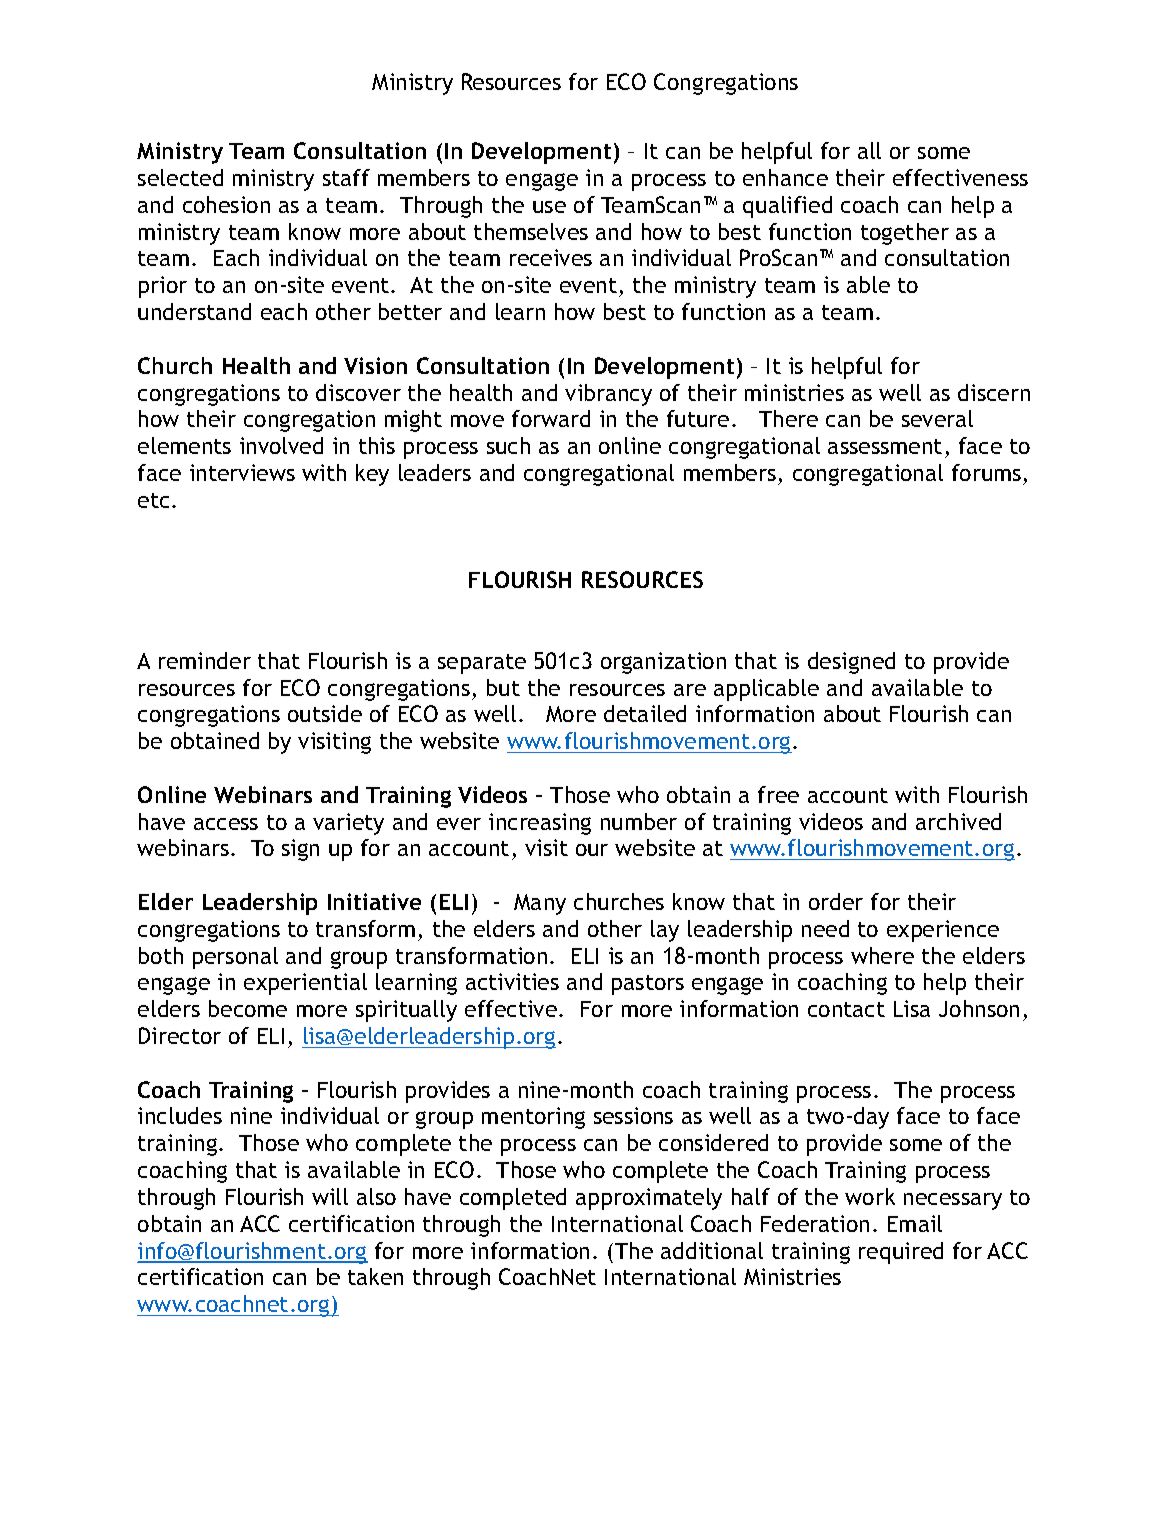 Image resolution: width=1172 pixels, height=1517 pixels. I want to click on where, so click(882, 955).
